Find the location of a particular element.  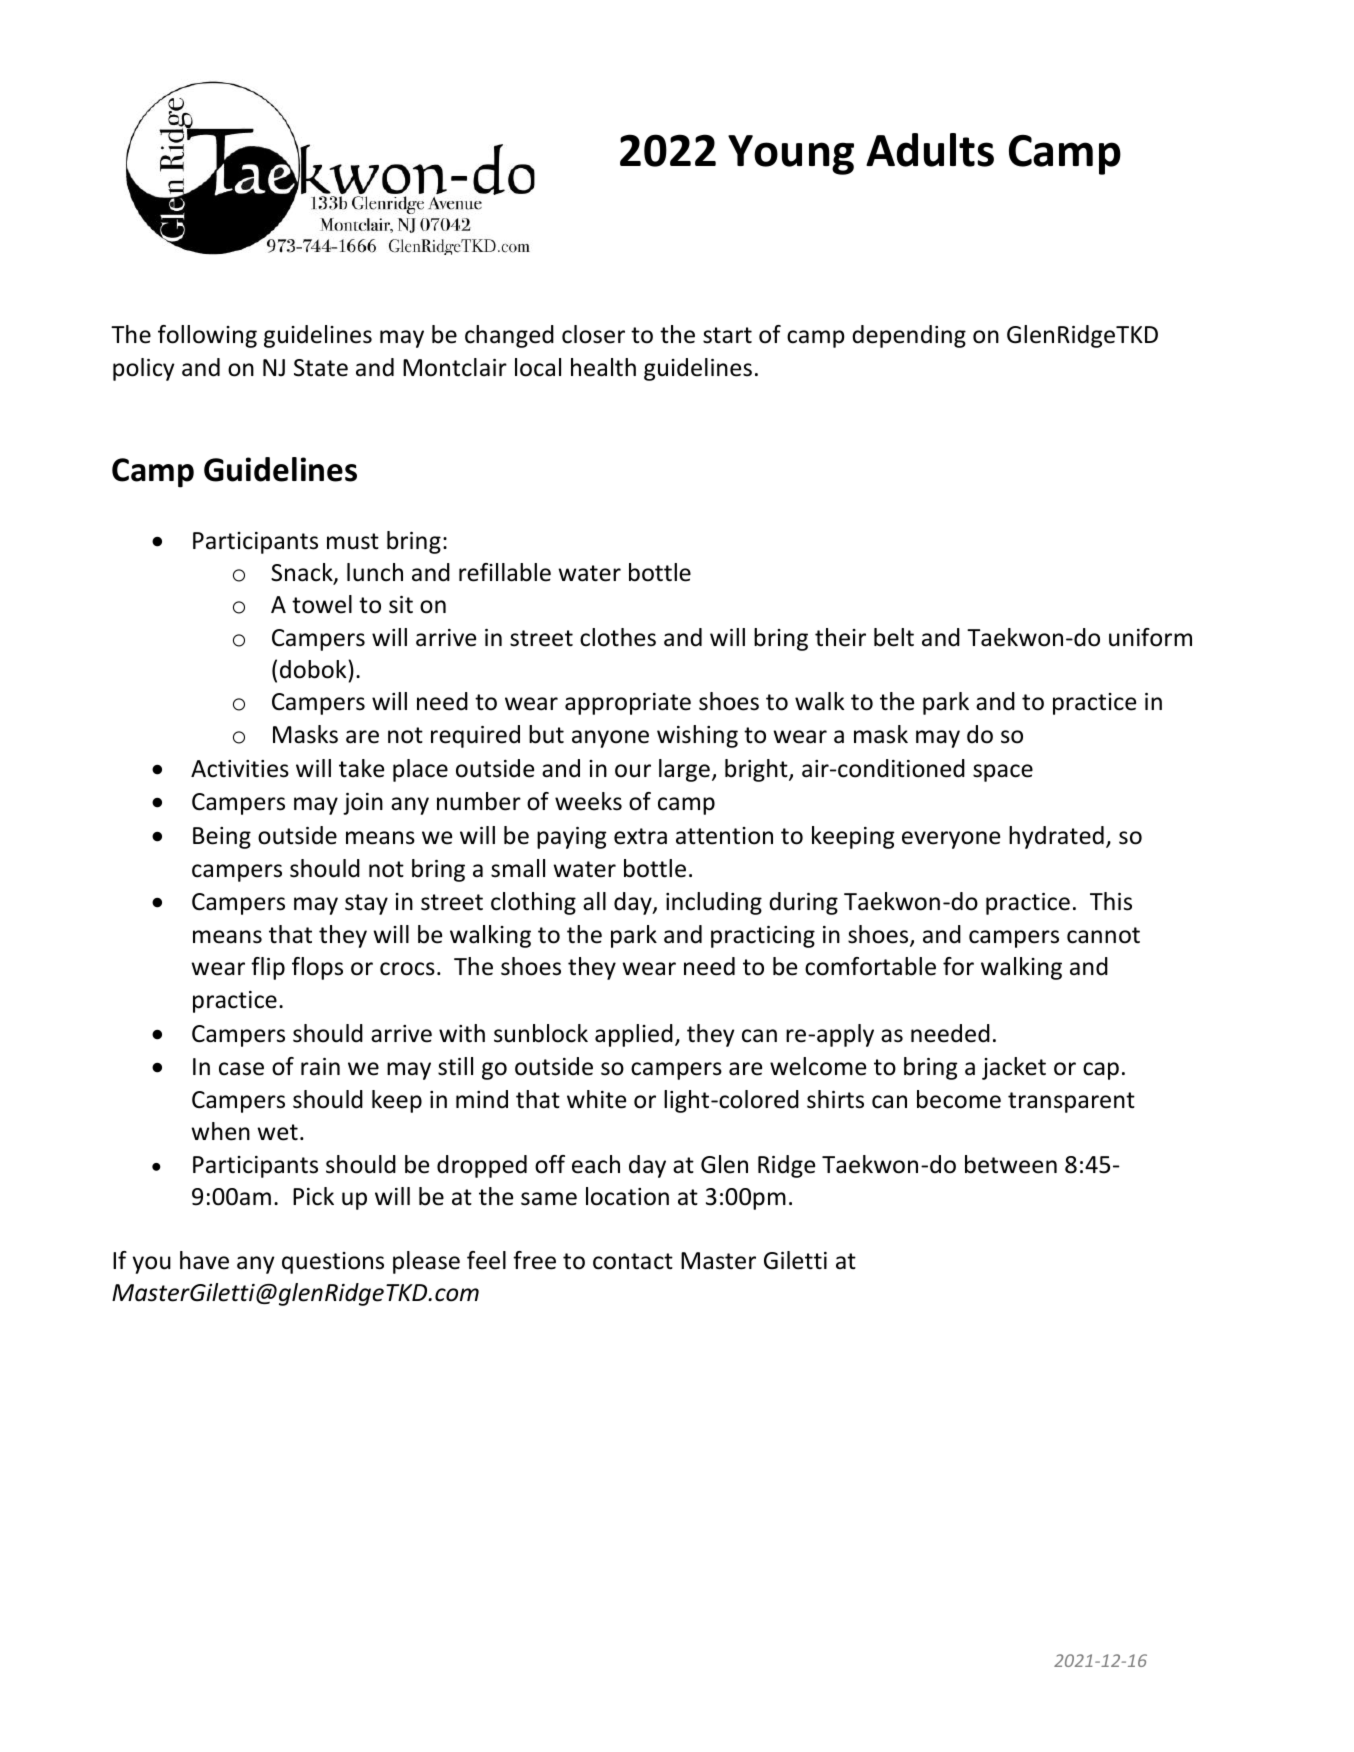

Activities is located at coordinates (240, 769).
